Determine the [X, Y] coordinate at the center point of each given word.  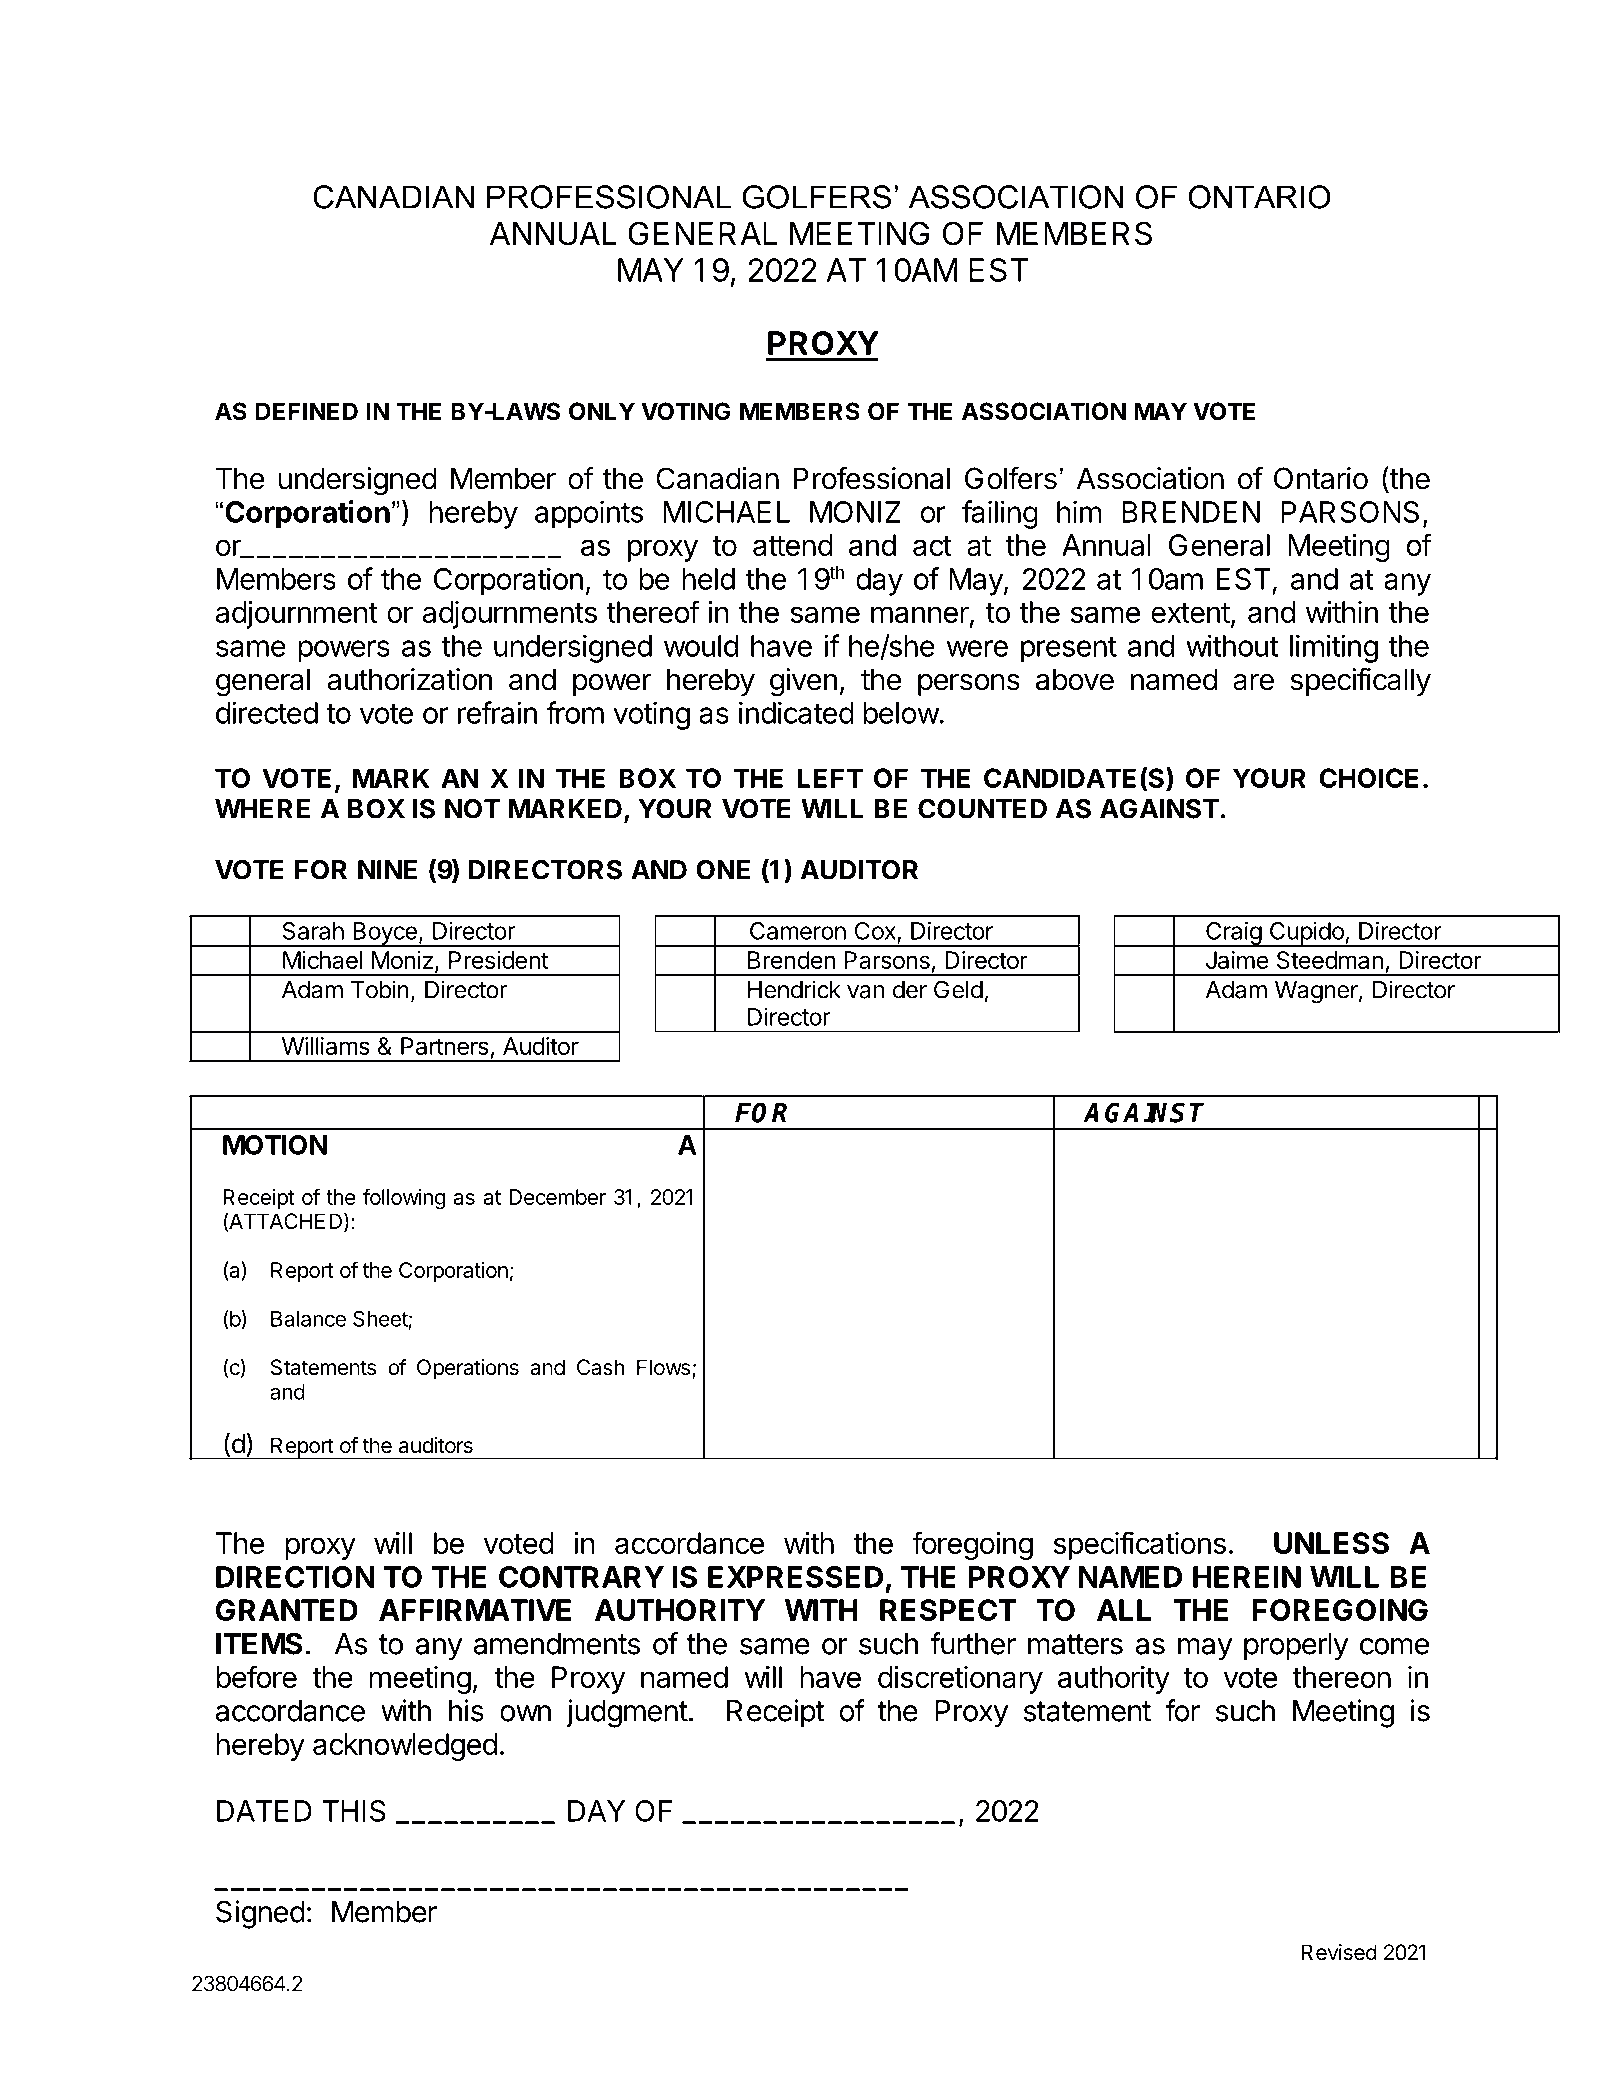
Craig [1233, 934]
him [1079, 511]
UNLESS [1331, 1543]
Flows [663, 1367]
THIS [354, 1811]
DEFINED [307, 411]
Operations [468, 1369]
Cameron [798, 931]
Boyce [385, 934]
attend [793, 545]
